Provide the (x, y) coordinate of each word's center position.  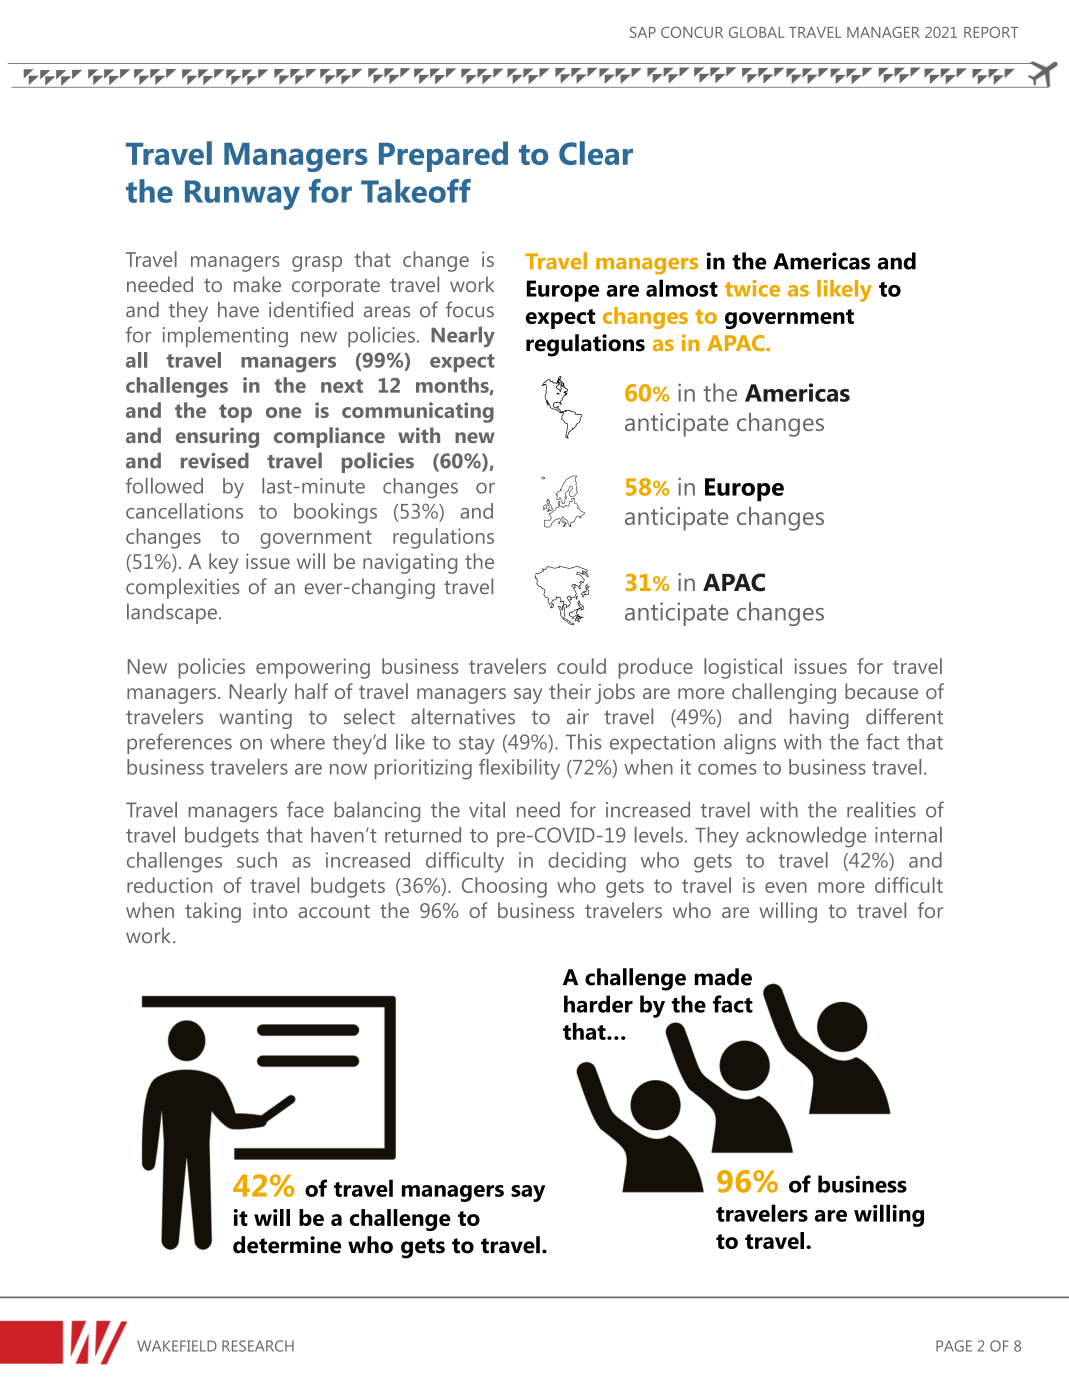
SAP (643, 32)
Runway (242, 195)
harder (598, 1004)
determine (287, 1245)
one (283, 412)
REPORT (991, 32)
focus (470, 309)
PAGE (954, 1346)
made (723, 977)
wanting (255, 719)
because (881, 691)
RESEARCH (258, 1346)
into (270, 910)
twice (752, 288)
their (570, 691)
